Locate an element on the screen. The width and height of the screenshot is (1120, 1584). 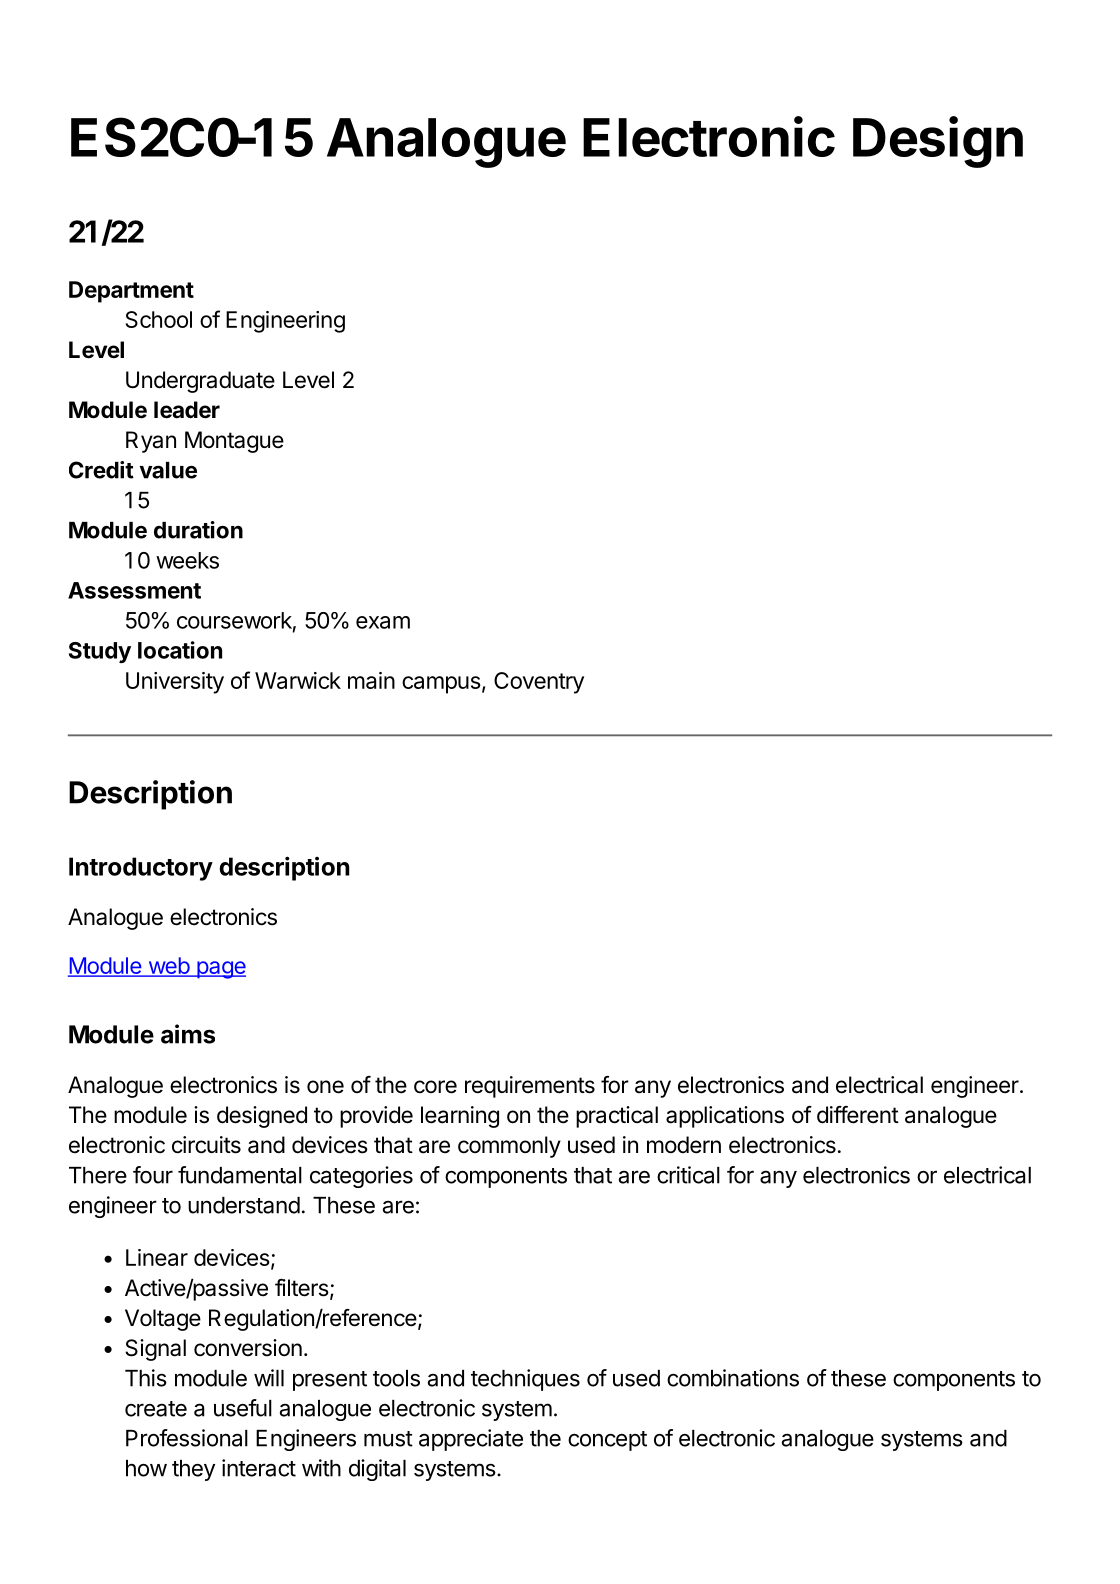
appreciate is located at coordinates (471, 1440).
